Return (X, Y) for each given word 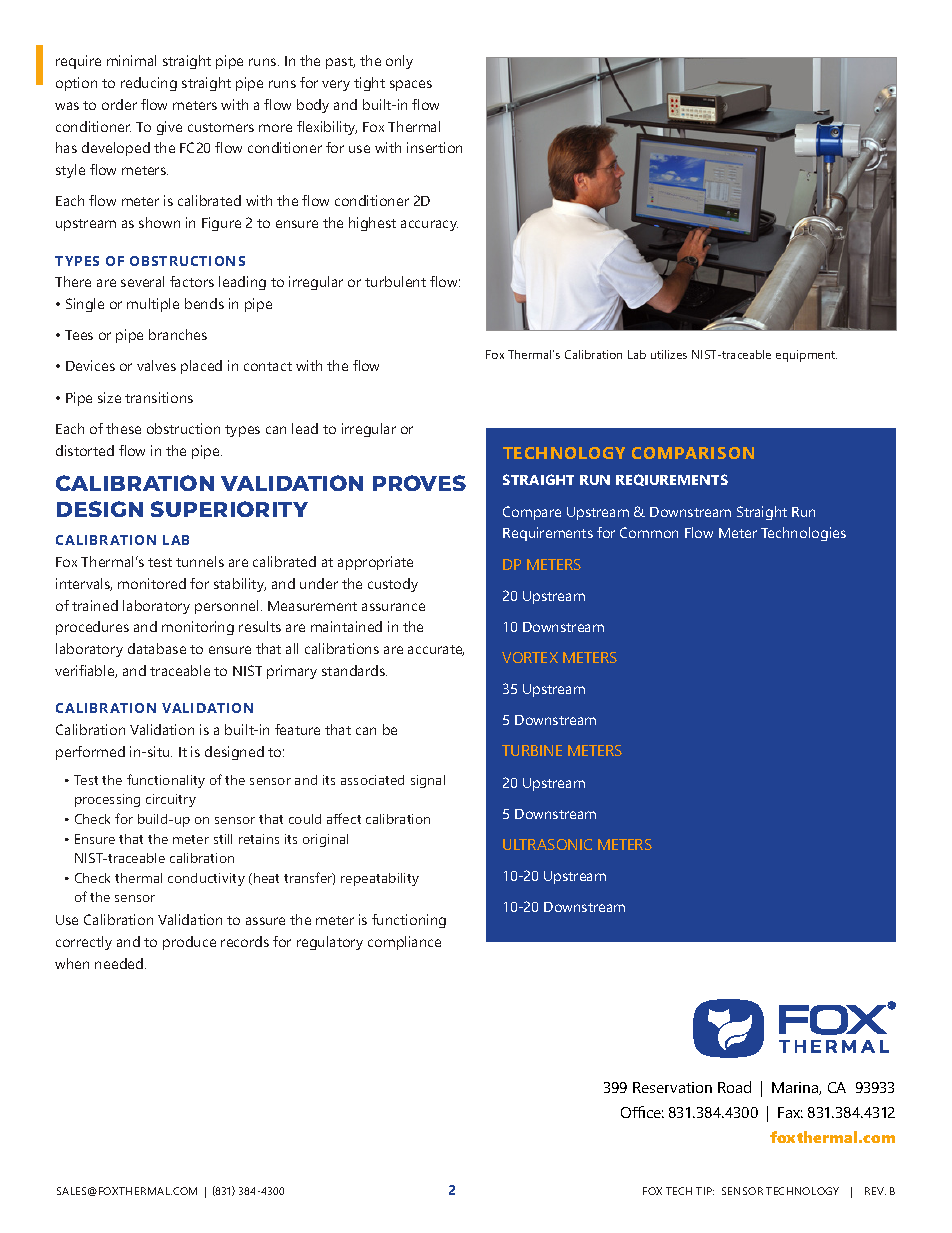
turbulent (395, 281)
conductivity (206, 879)
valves (156, 365)
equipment (806, 356)
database (157, 648)
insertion (434, 147)
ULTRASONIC (547, 844)
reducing (149, 84)
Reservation (672, 1087)
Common (649, 532)
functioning (409, 921)
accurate (436, 650)
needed (120, 963)
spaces (411, 85)
